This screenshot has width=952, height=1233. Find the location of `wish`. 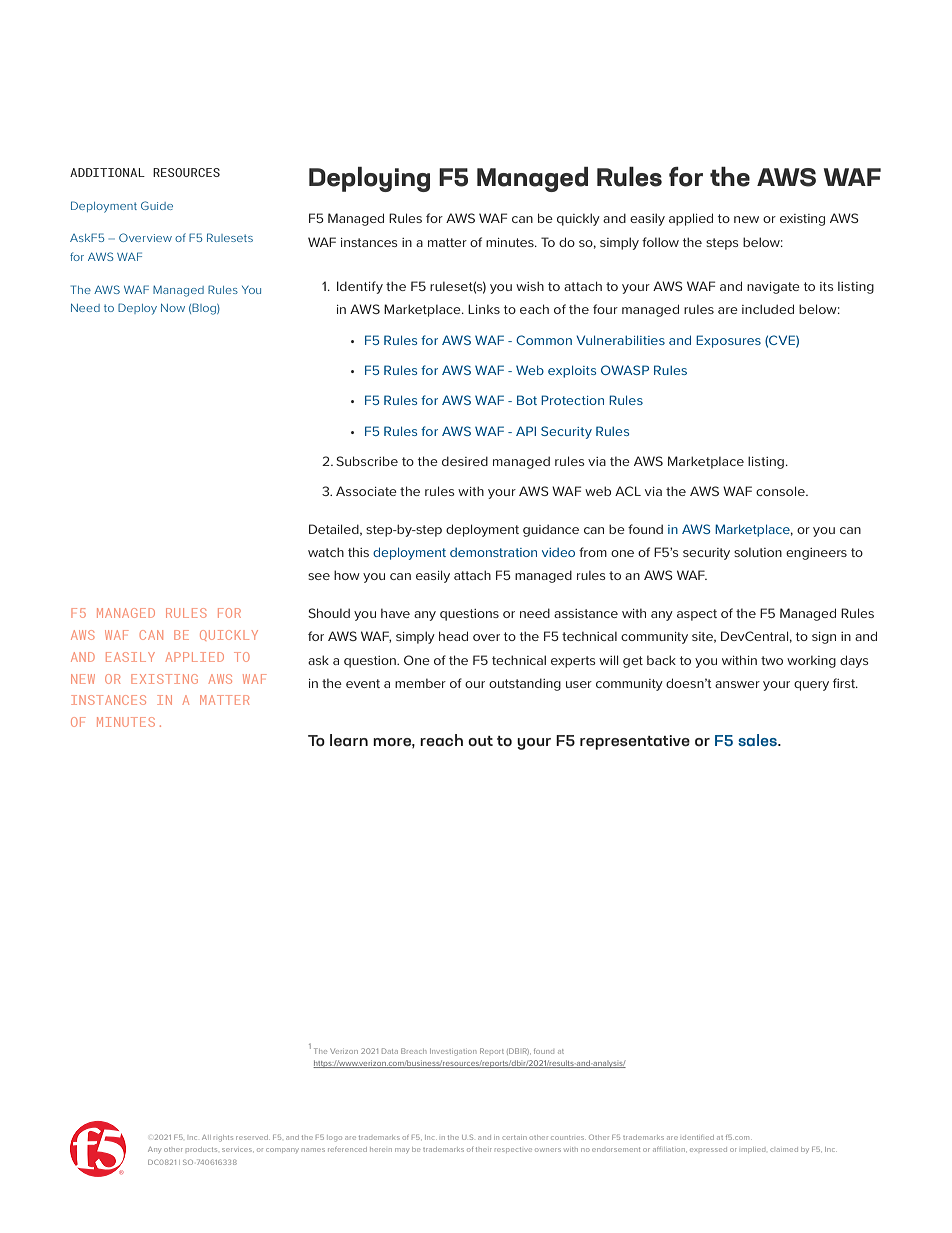

wish is located at coordinates (530, 286).
